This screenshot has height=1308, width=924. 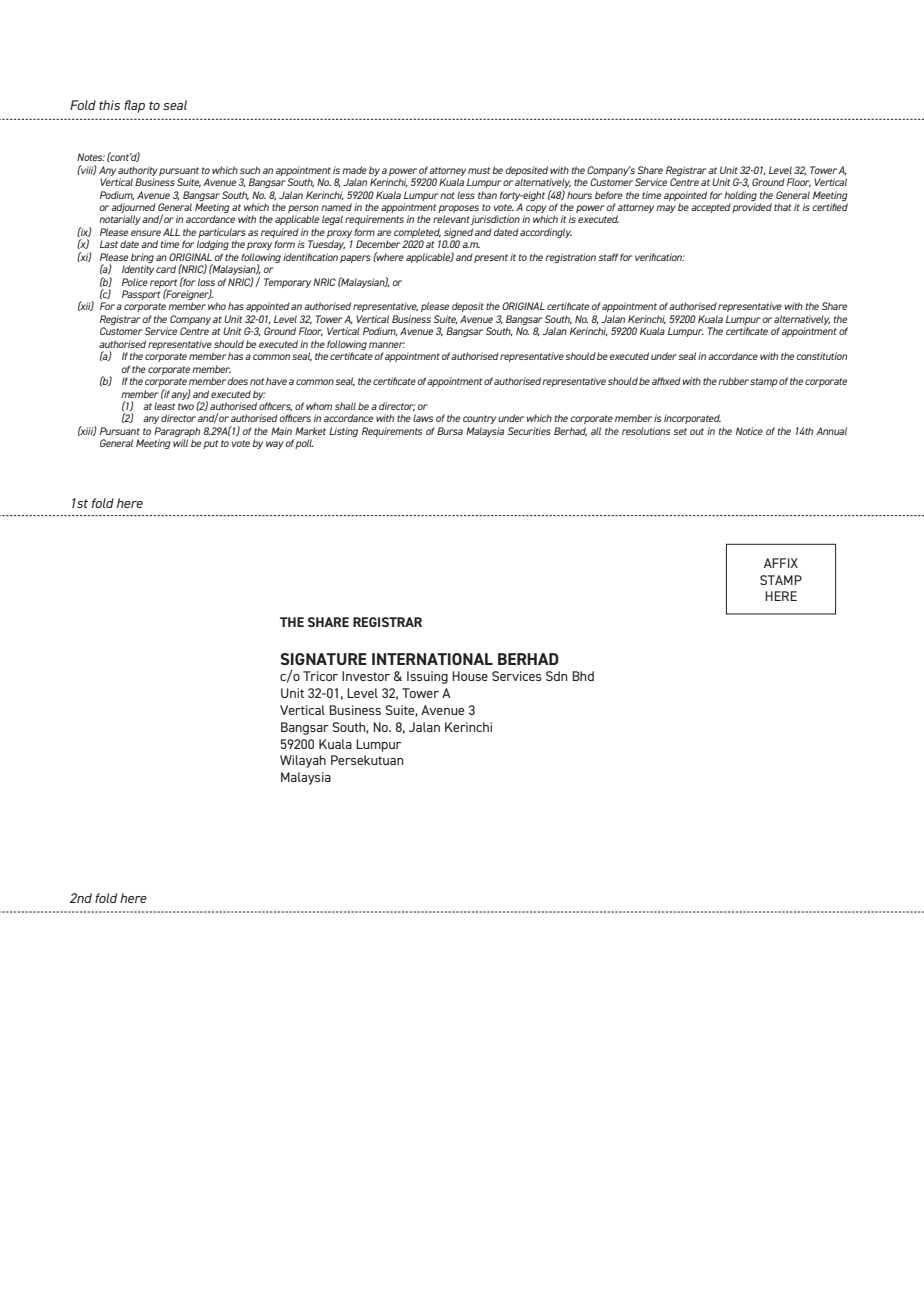 I want to click on must, so click(x=479, y=170).
